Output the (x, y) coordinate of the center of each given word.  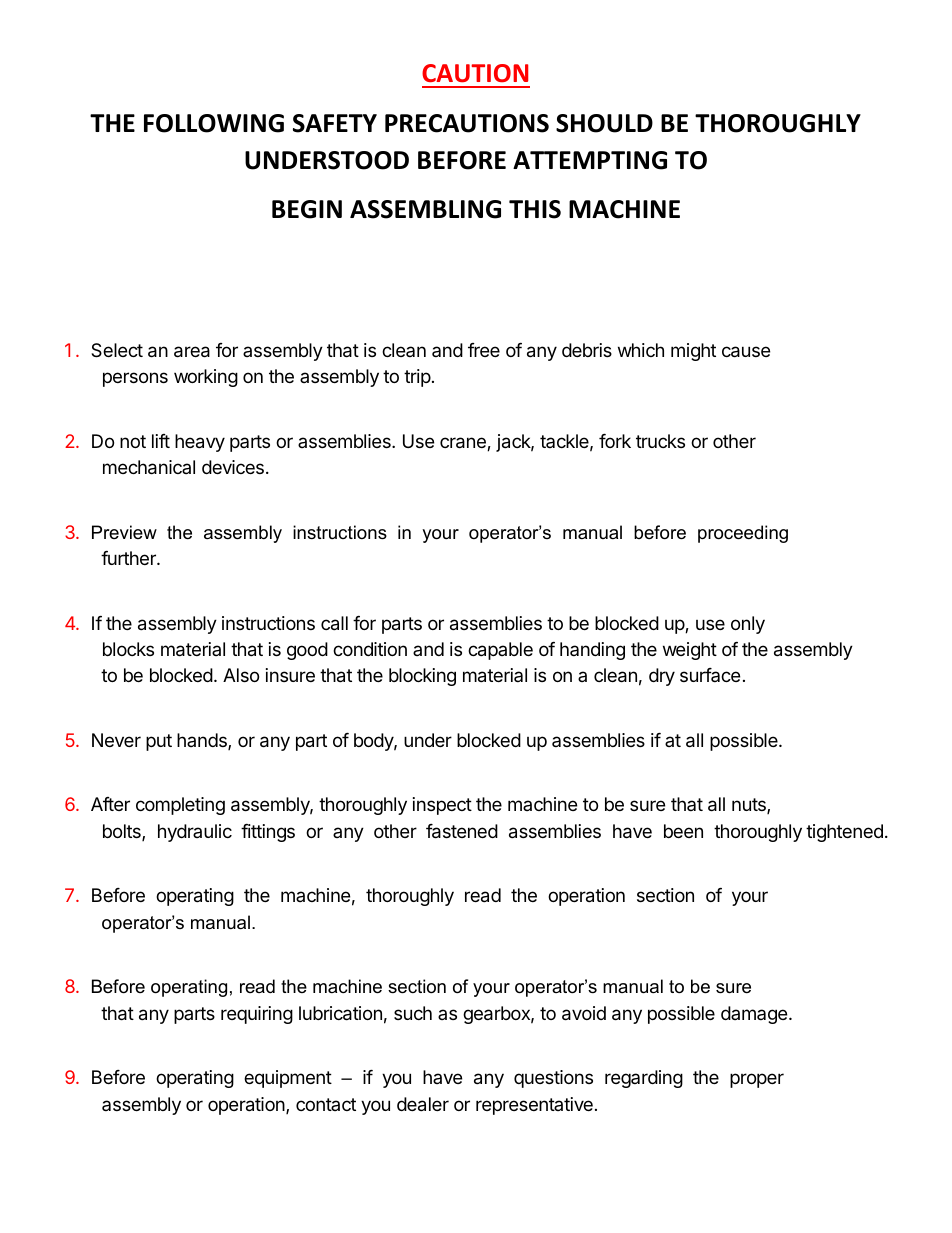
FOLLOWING (214, 123)
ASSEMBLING (425, 209)
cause (746, 352)
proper (757, 1080)
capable (500, 651)
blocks (128, 649)
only (748, 625)
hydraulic (195, 833)
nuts (750, 806)
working (206, 378)
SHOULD (604, 123)
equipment (288, 1079)
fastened (462, 831)
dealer (423, 1104)
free (484, 350)
